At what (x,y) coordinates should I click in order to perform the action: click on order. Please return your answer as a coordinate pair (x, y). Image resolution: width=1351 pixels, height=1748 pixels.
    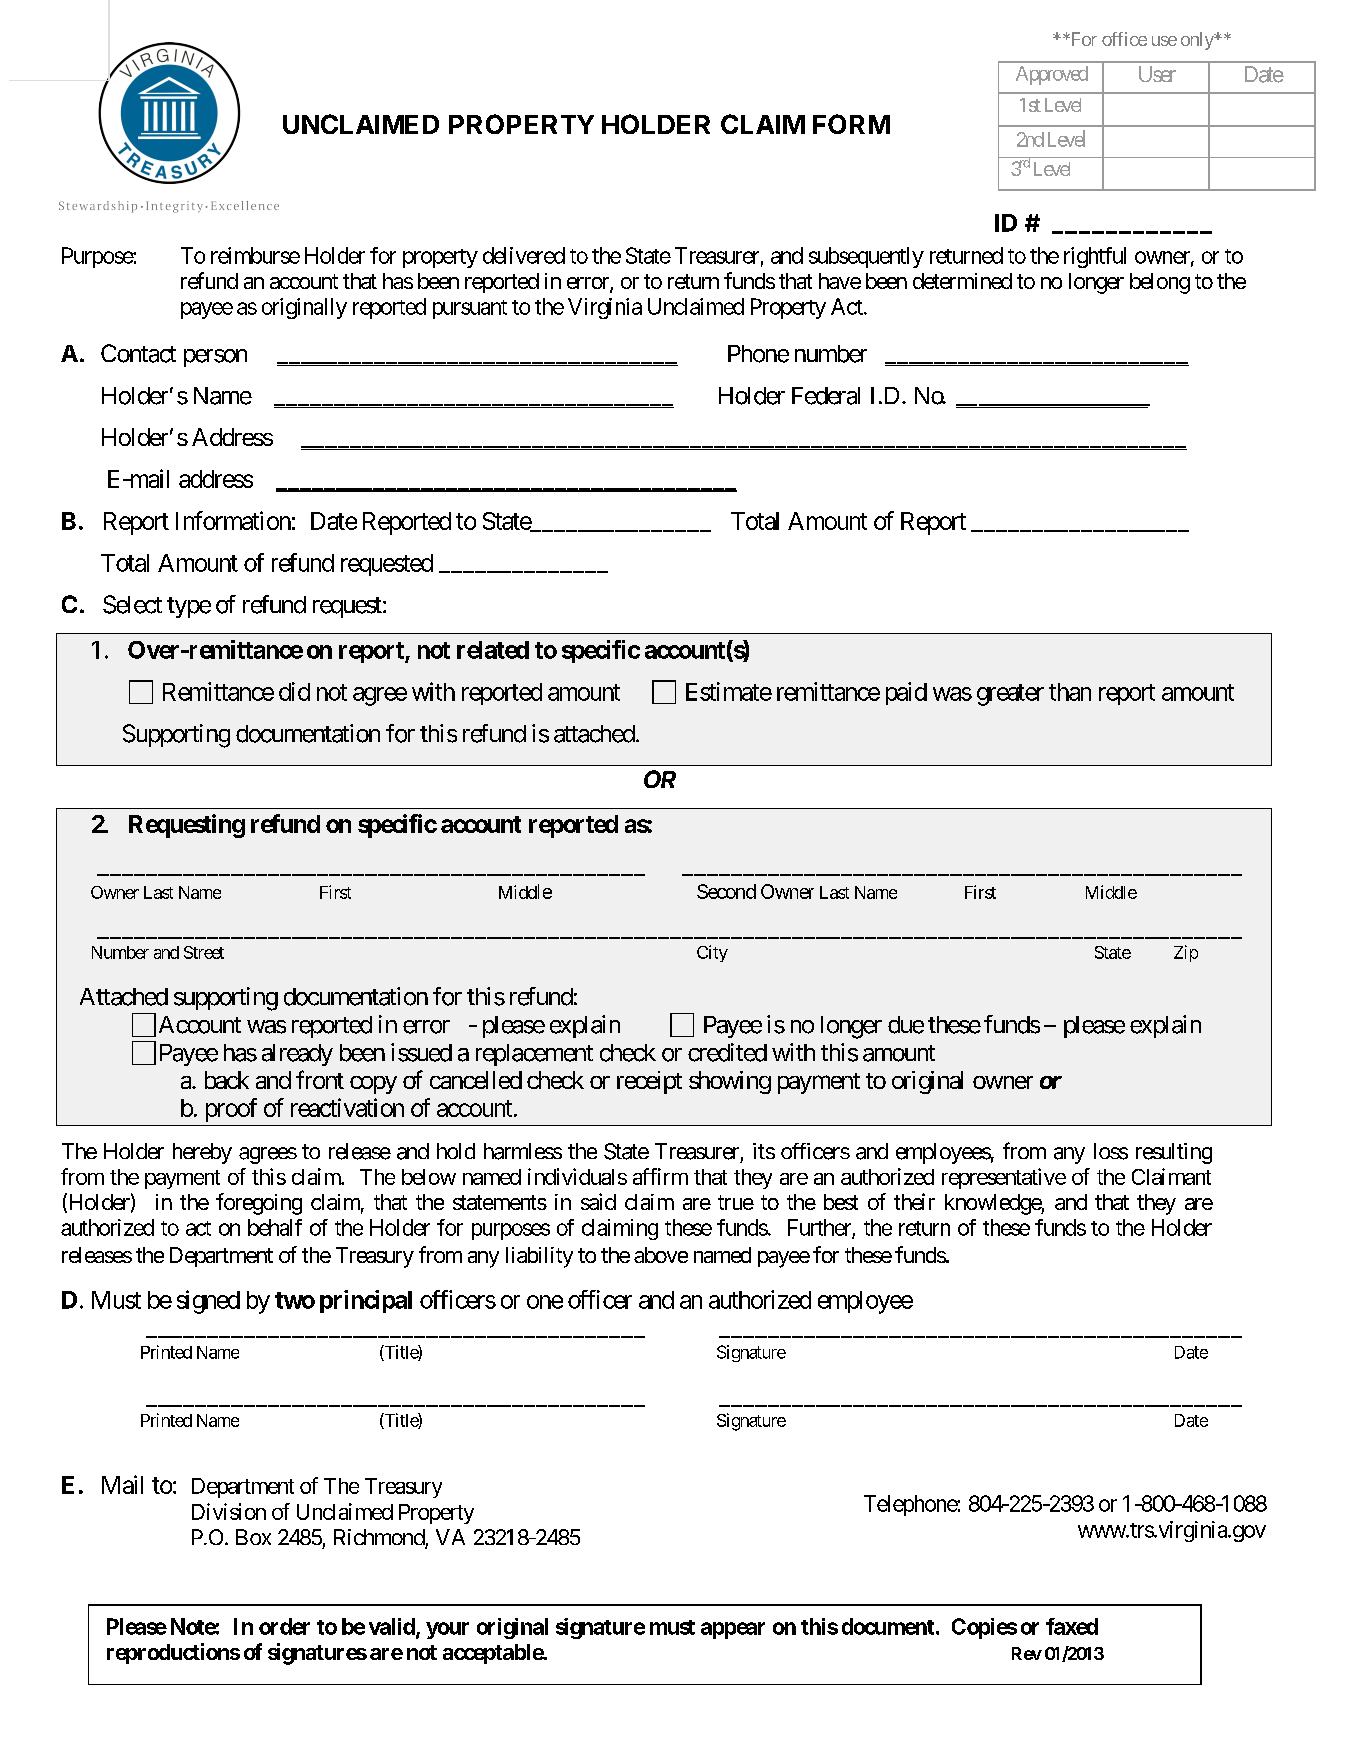
    Looking at the image, I should click on (284, 1626).
